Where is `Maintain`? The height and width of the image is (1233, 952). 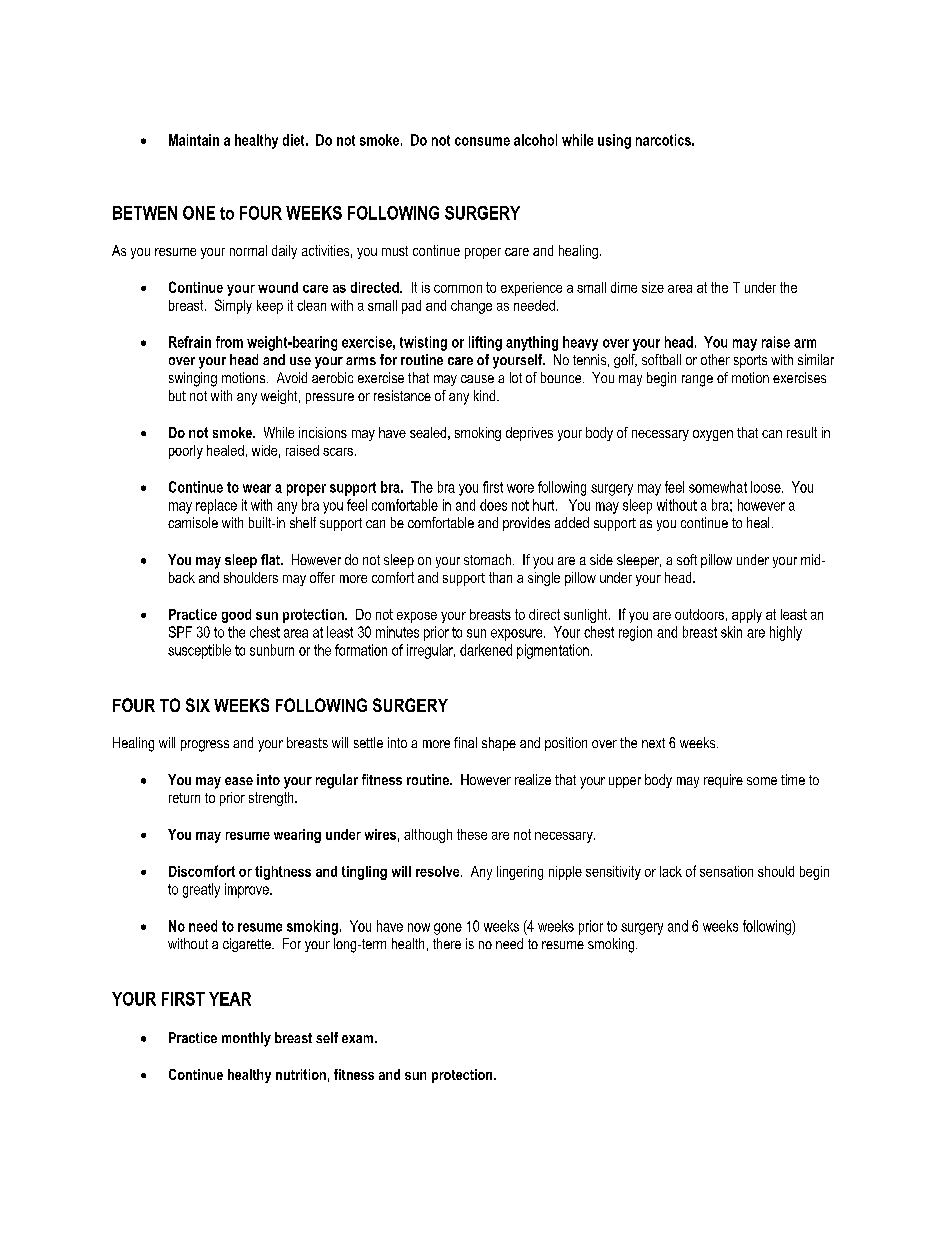 Maintain is located at coordinates (194, 140).
